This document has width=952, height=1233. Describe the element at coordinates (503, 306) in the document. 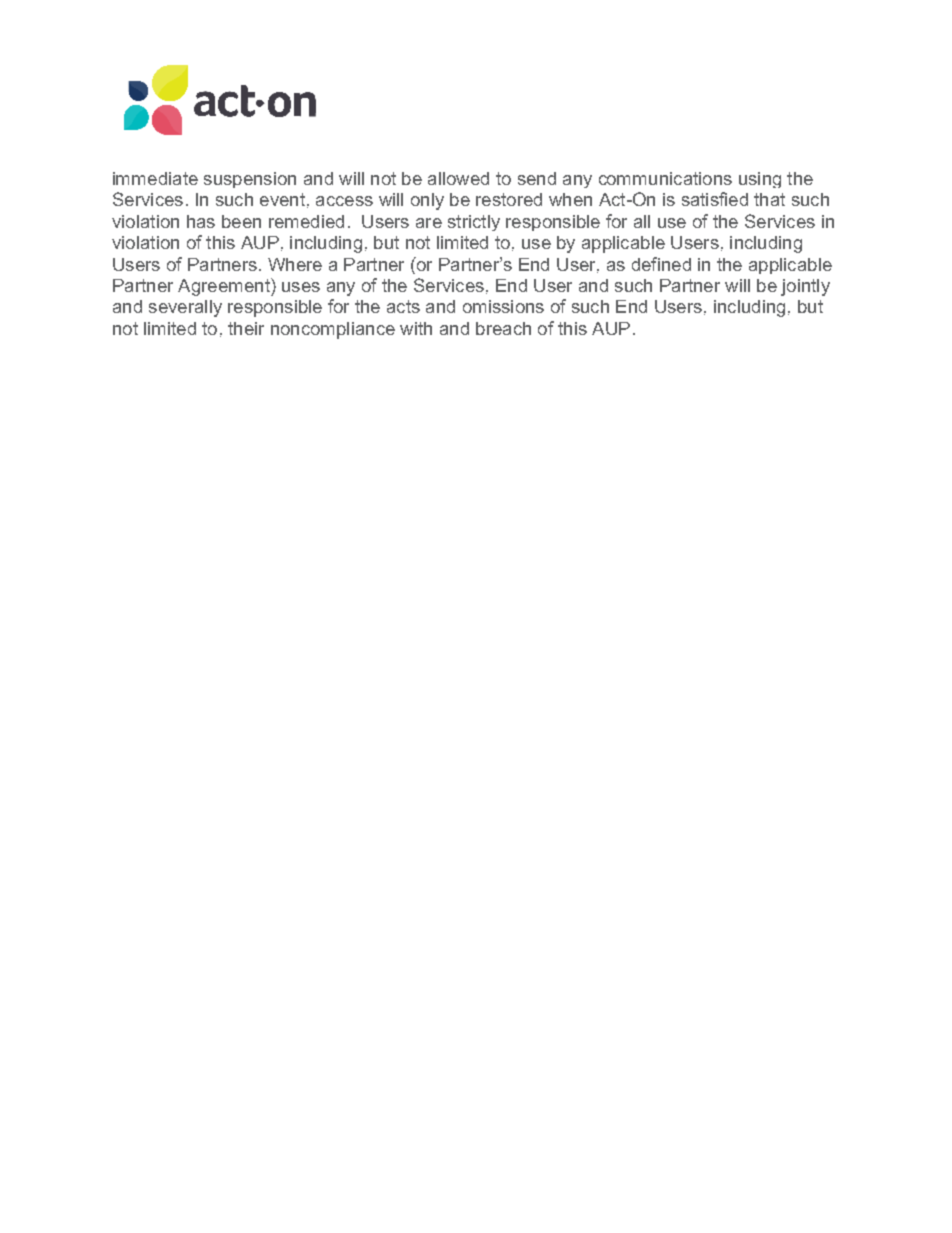

I see `omissions` at that location.
